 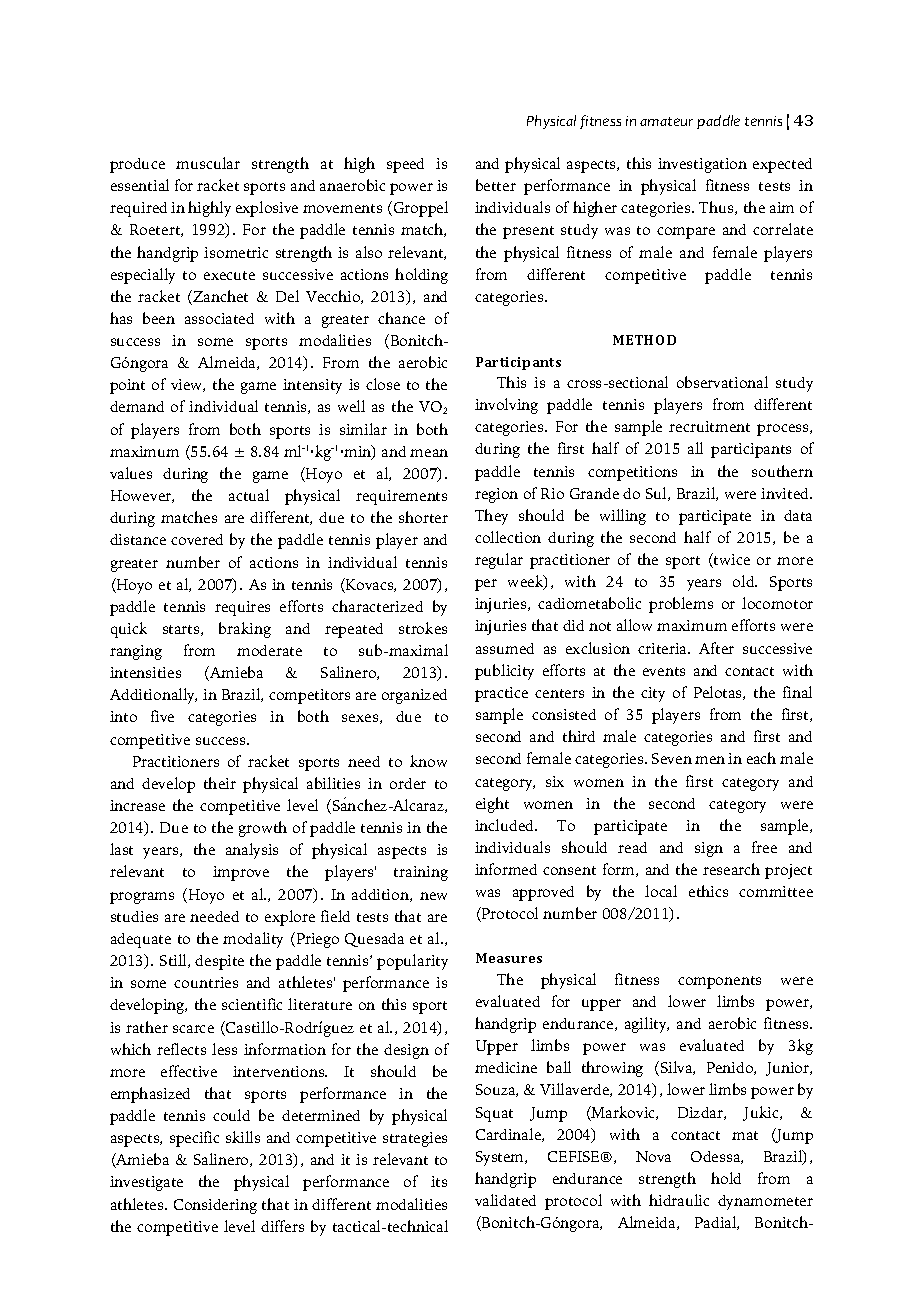 What do you see at coordinates (496, 185) in the image?
I see `better` at bounding box center [496, 185].
